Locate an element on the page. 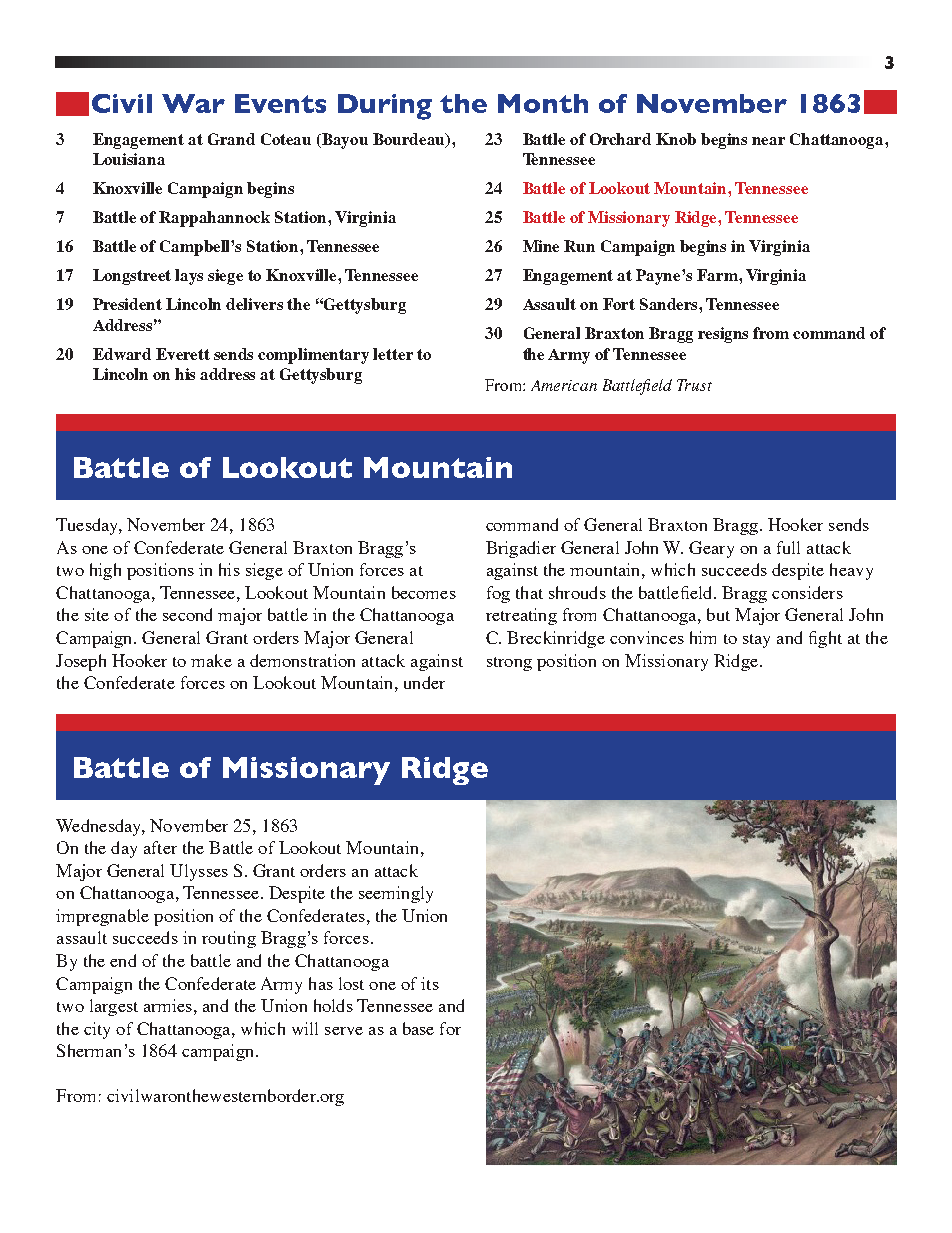  high is located at coordinates (105, 571).
